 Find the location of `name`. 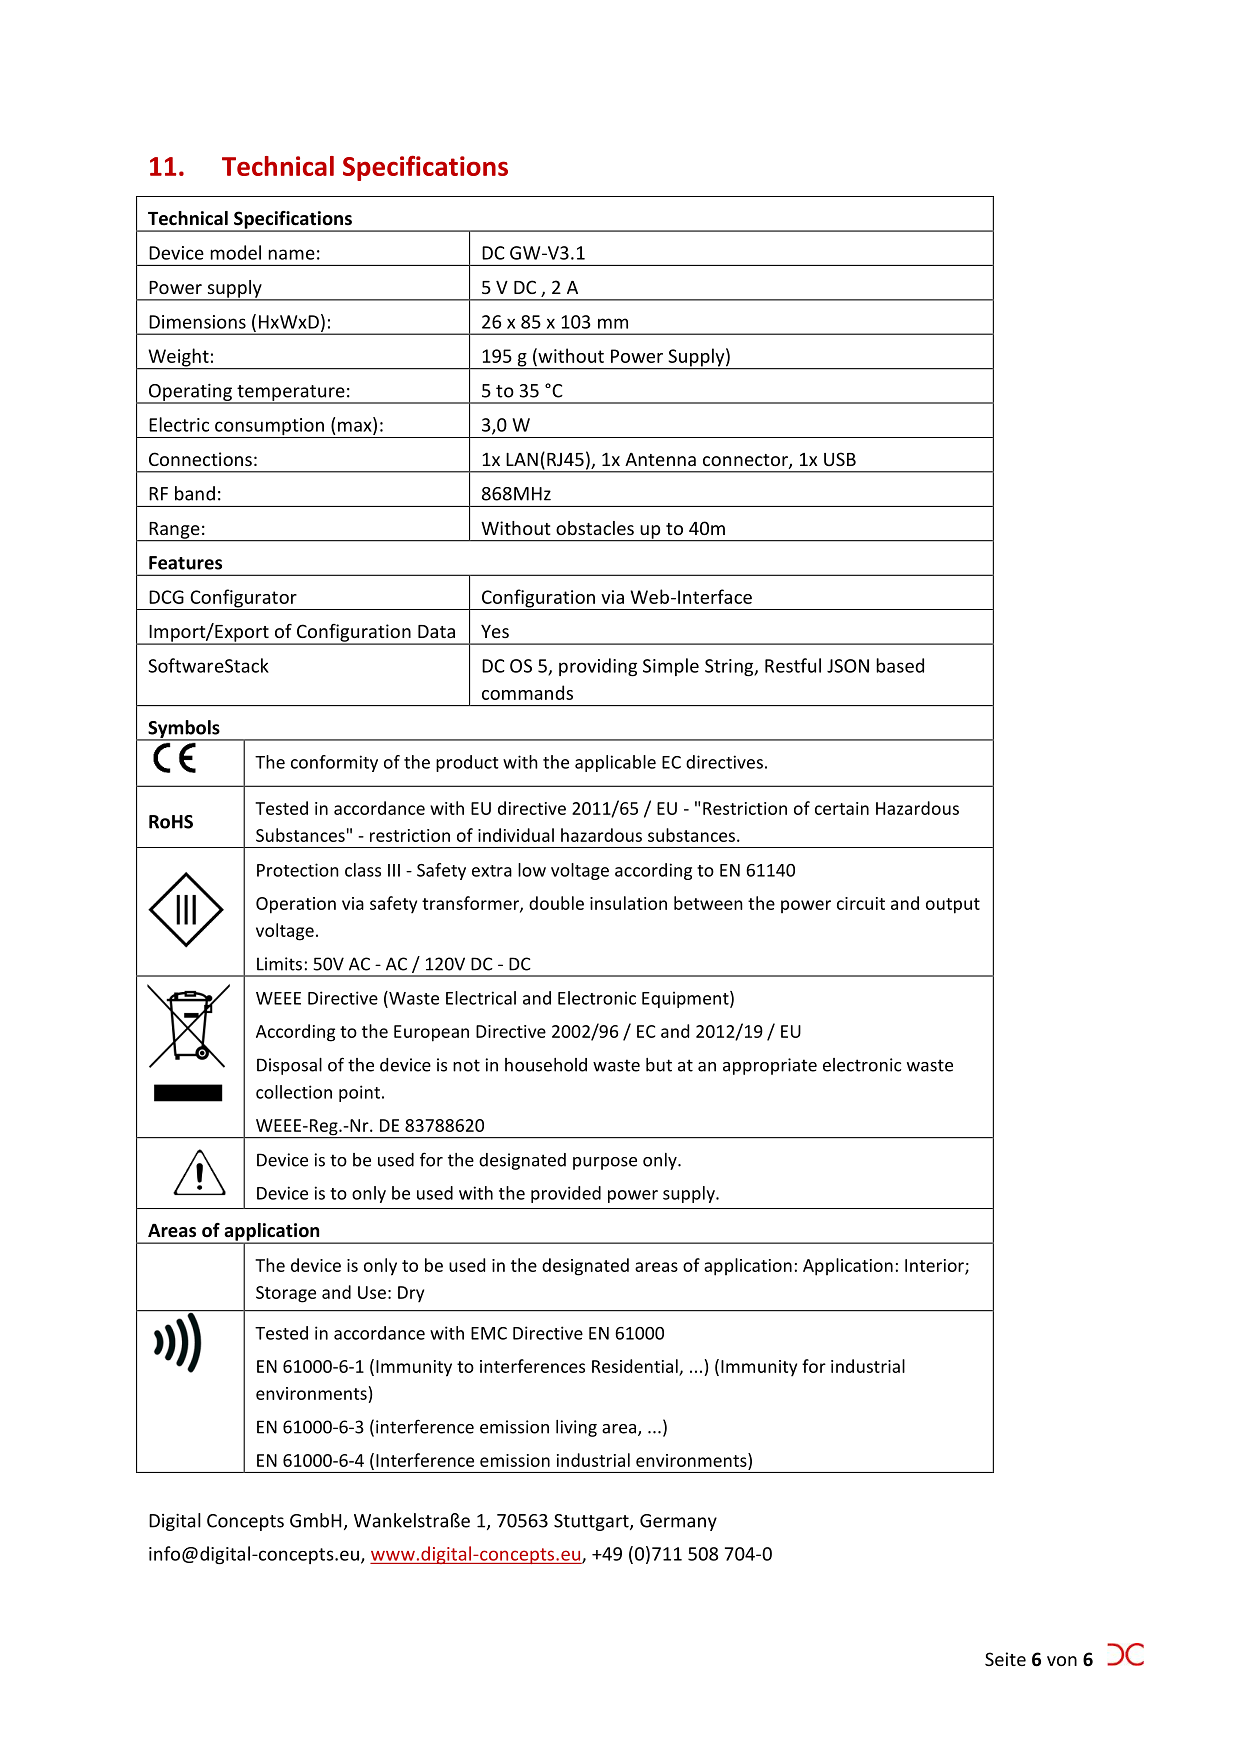

name is located at coordinates (291, 254).
